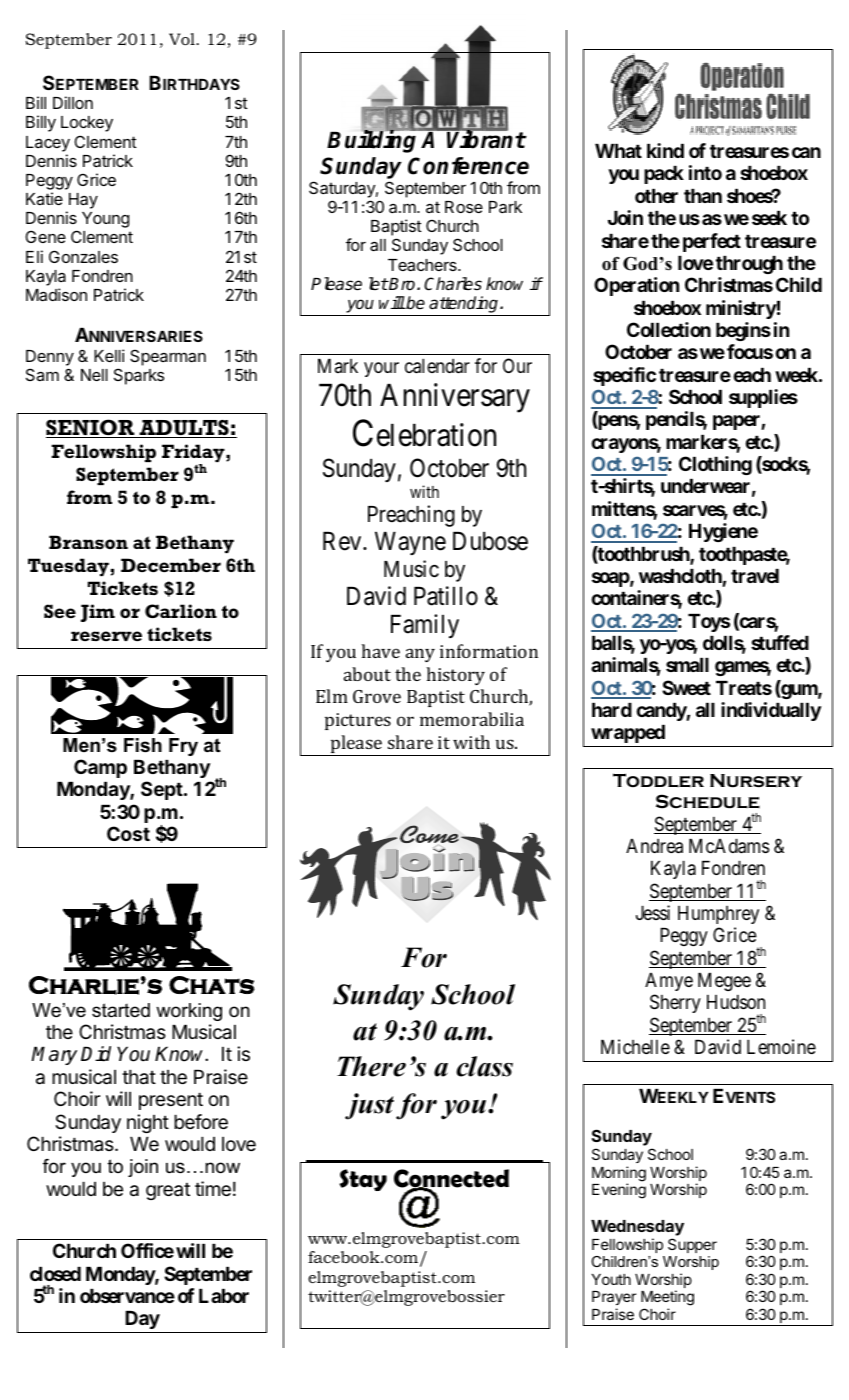  I want to click on class, so click(484, 1066).
